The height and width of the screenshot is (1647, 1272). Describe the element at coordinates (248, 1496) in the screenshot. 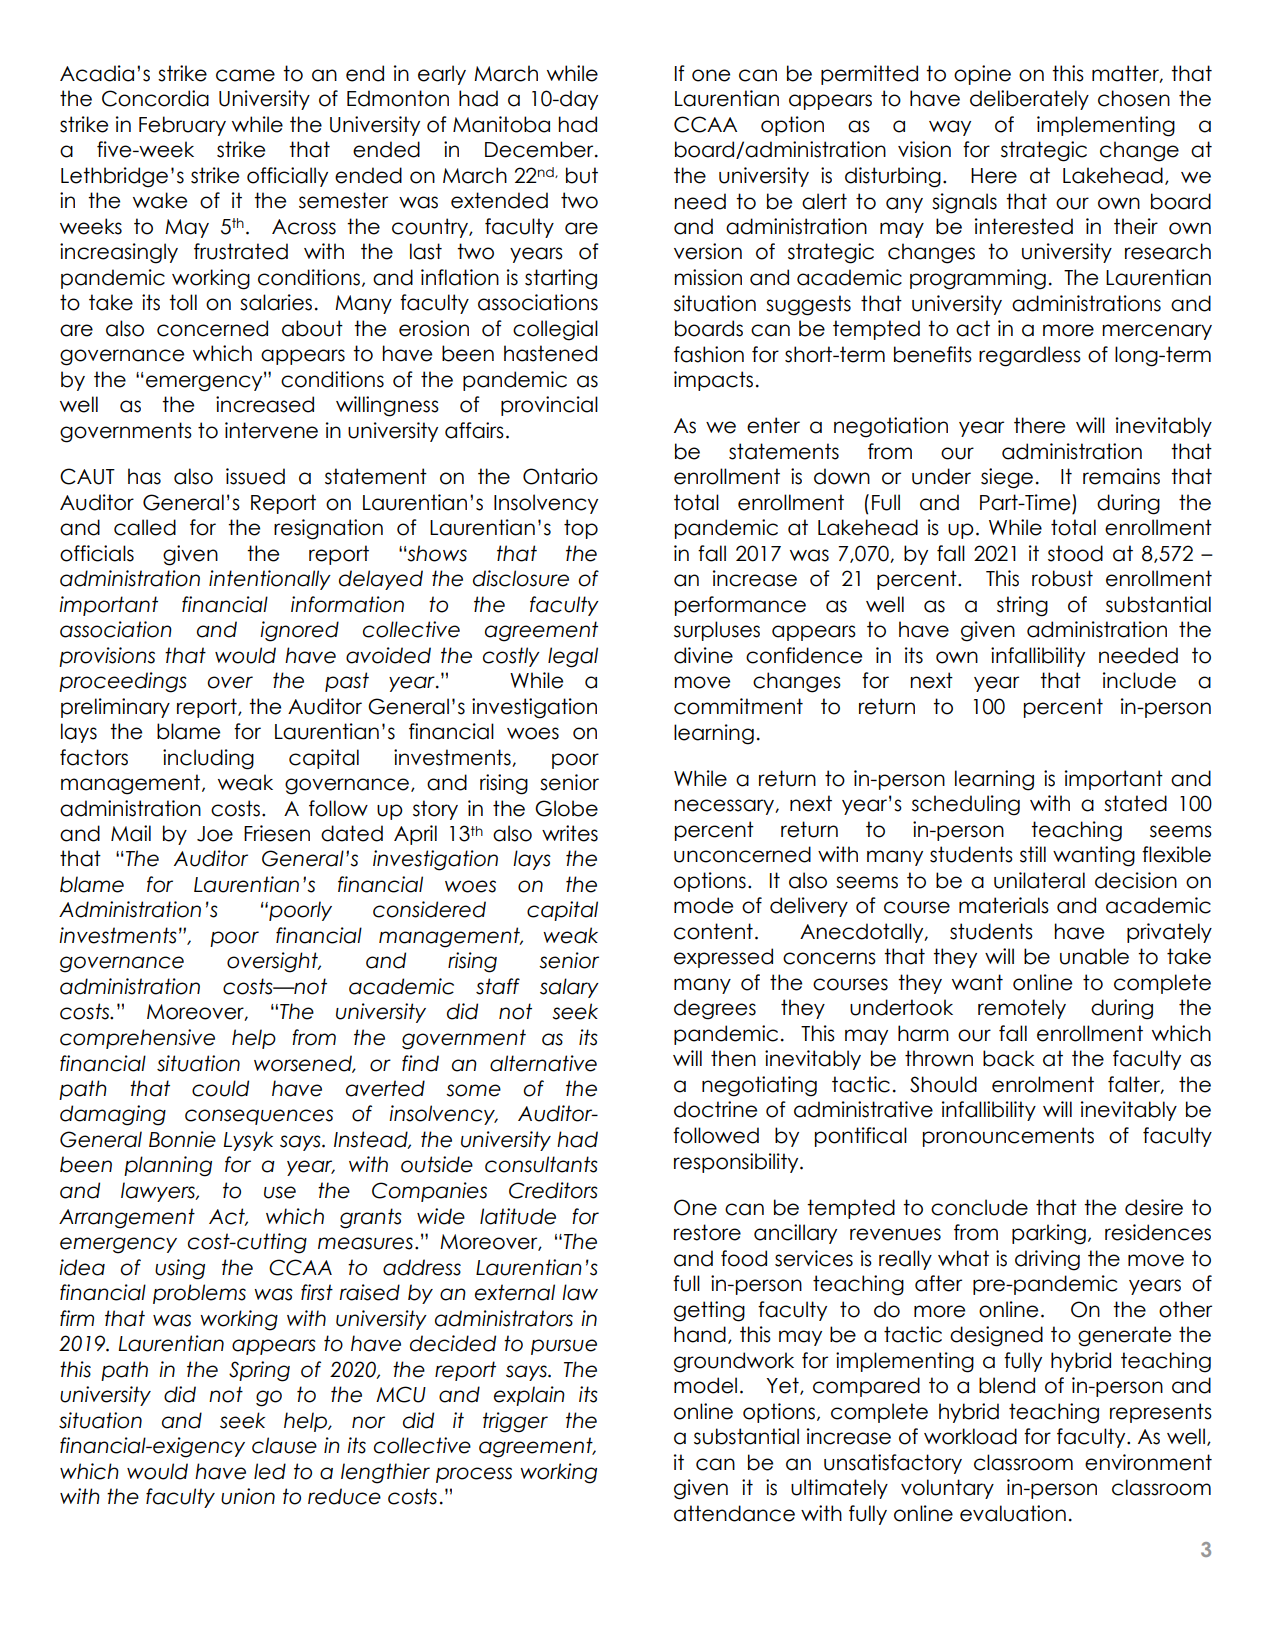

I see `union` at that location.
